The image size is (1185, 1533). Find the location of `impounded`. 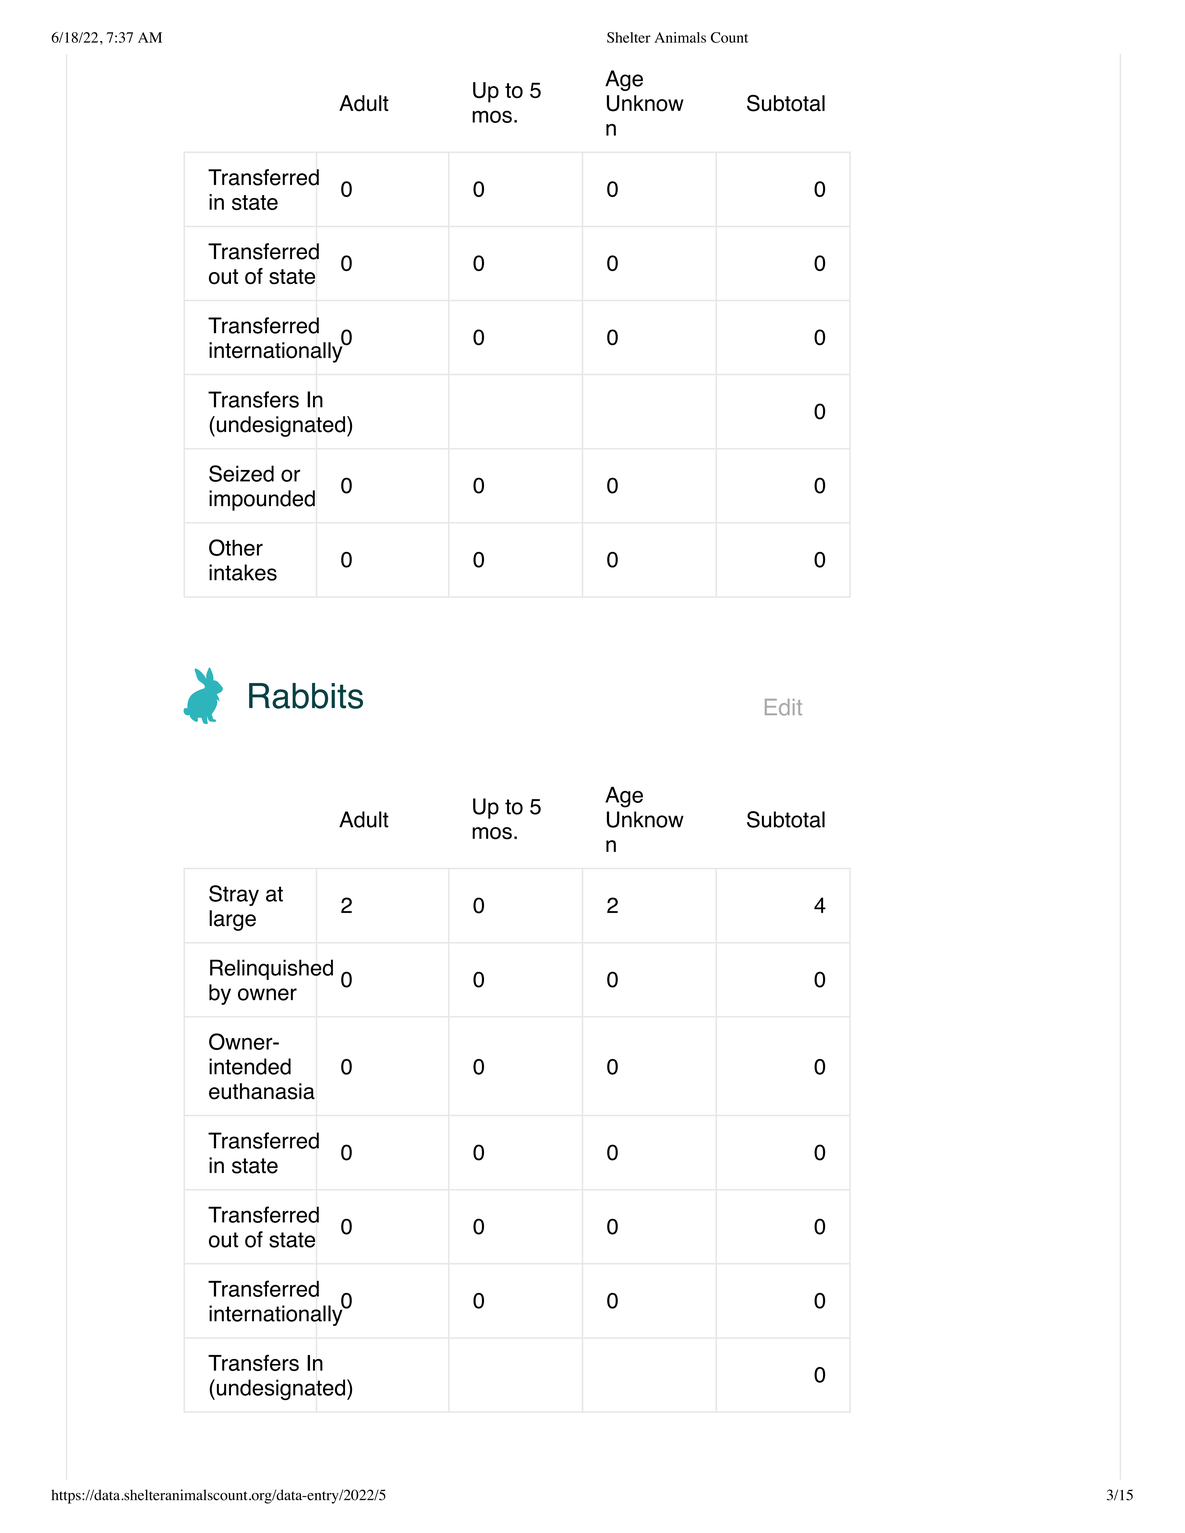

impounded is located at coordinates (262, 500).
